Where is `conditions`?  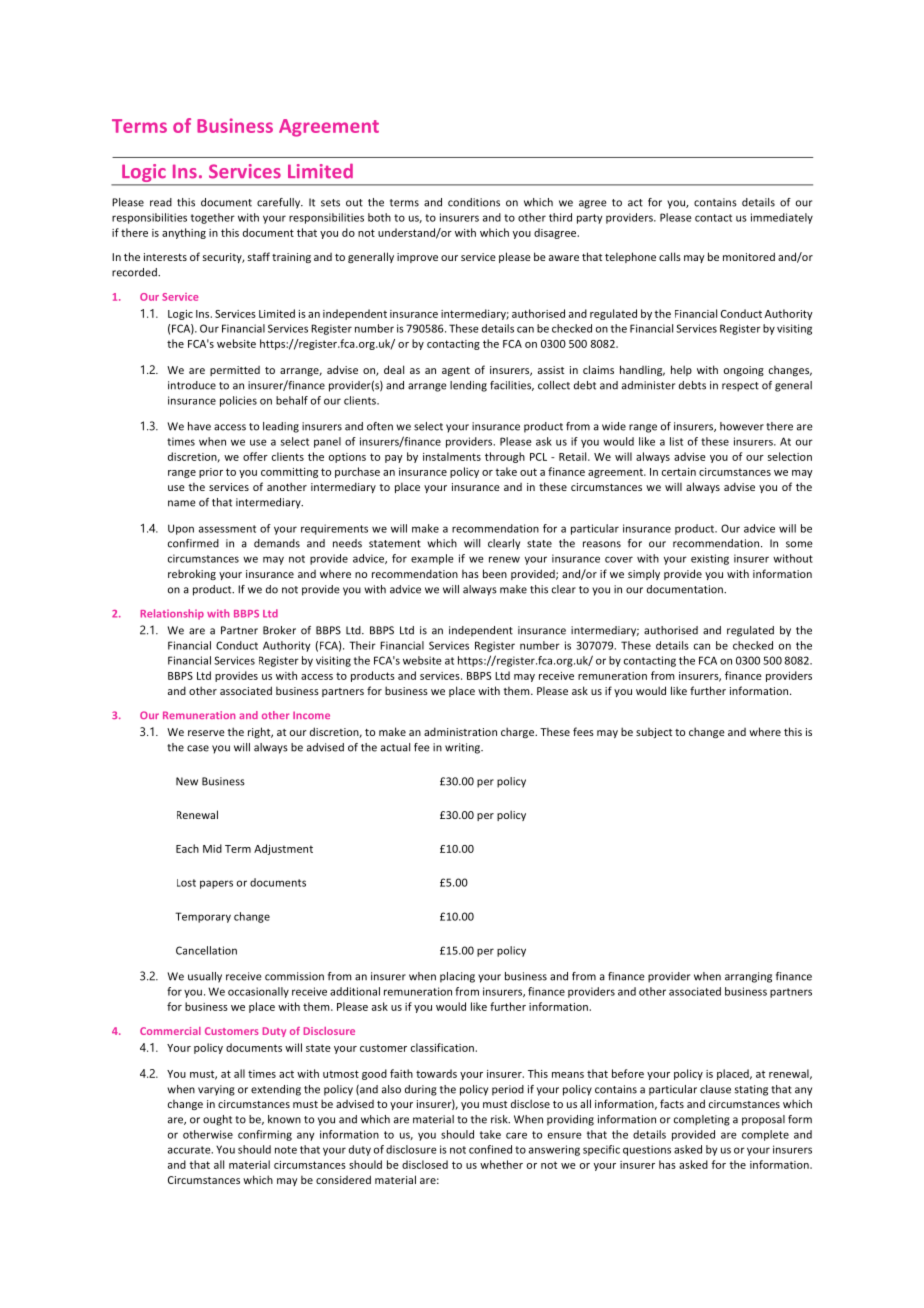
conditions is located at coordinates (474, 202).
